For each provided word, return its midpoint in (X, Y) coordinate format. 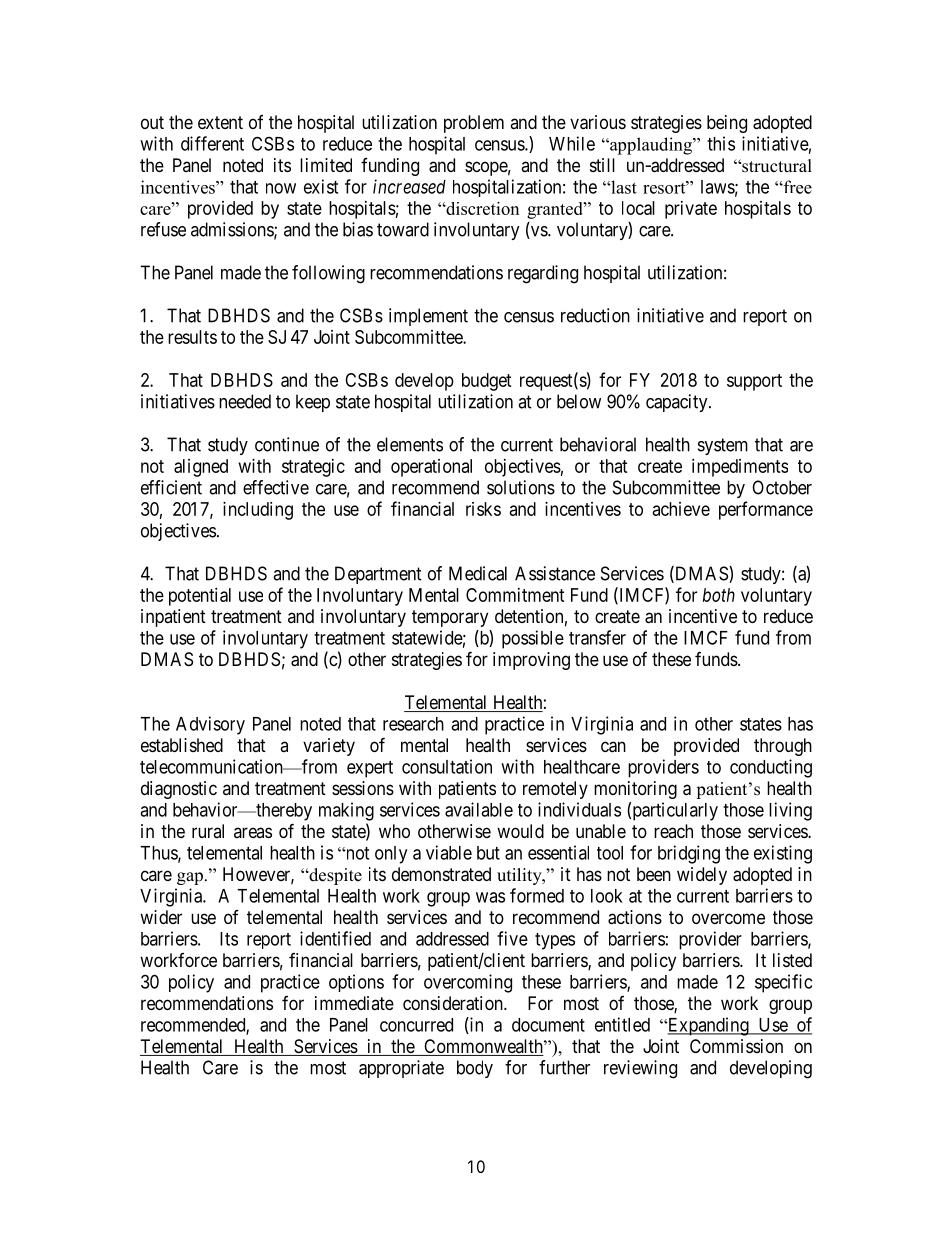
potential (200, 597)
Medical (478, 573)
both (719, 595)
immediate (354, 1003)
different (212, 143)
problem (474, 124)
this (721, 143)
